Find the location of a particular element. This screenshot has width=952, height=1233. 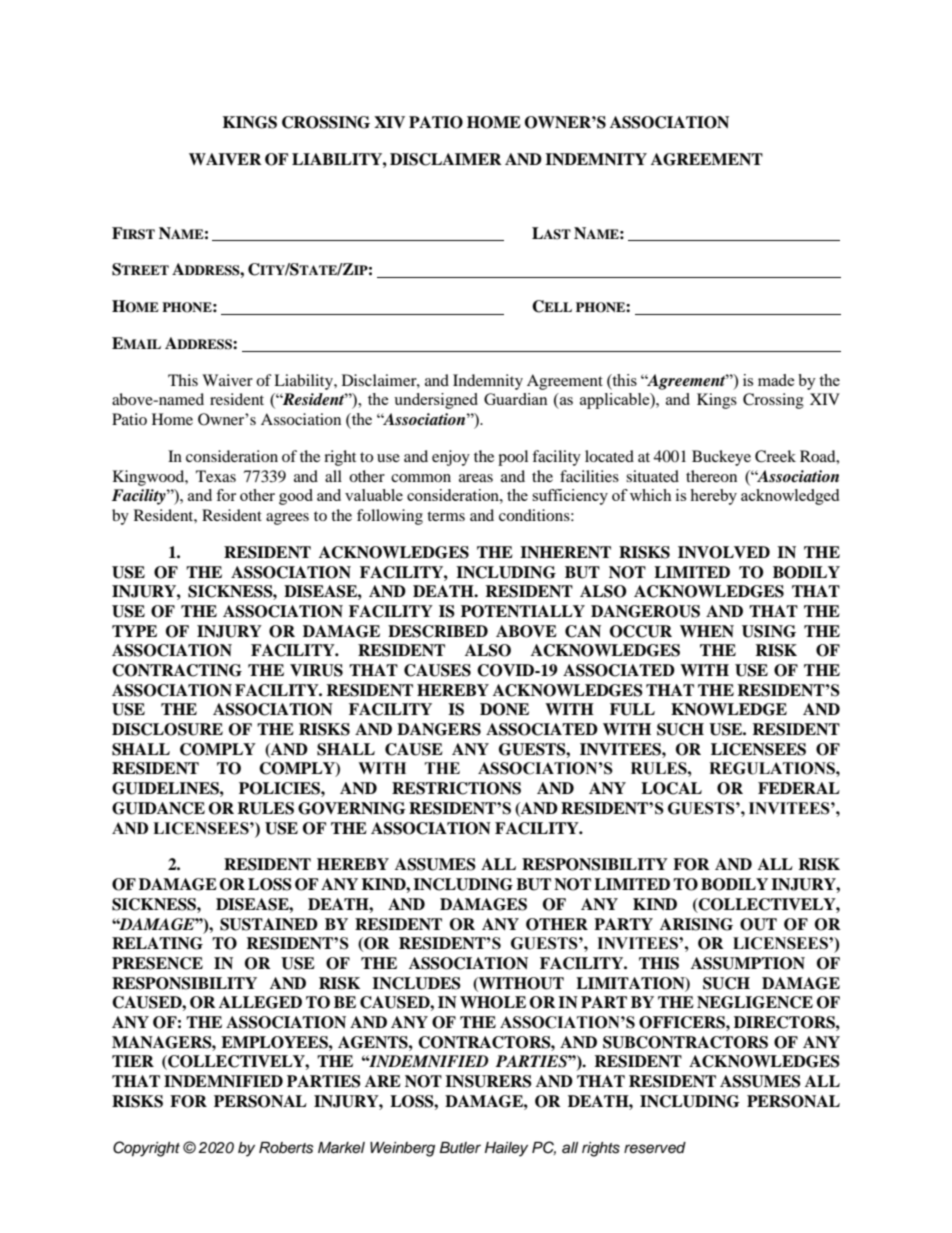

RESTRICTIONS is located at coordinates (456, 788).
